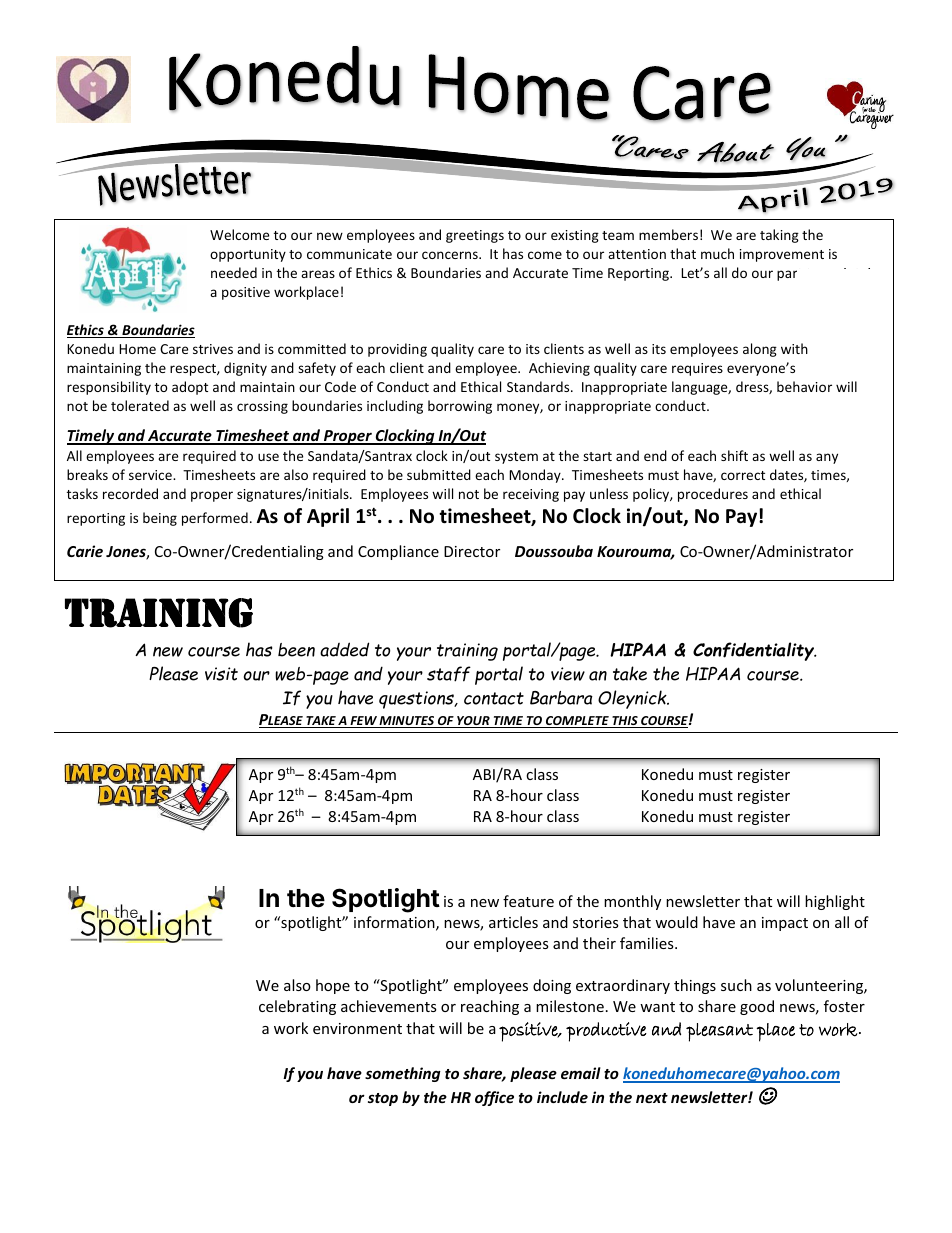 This screenshot has width=952, height=1233. I want to click on greetings, so click(475, 236).
